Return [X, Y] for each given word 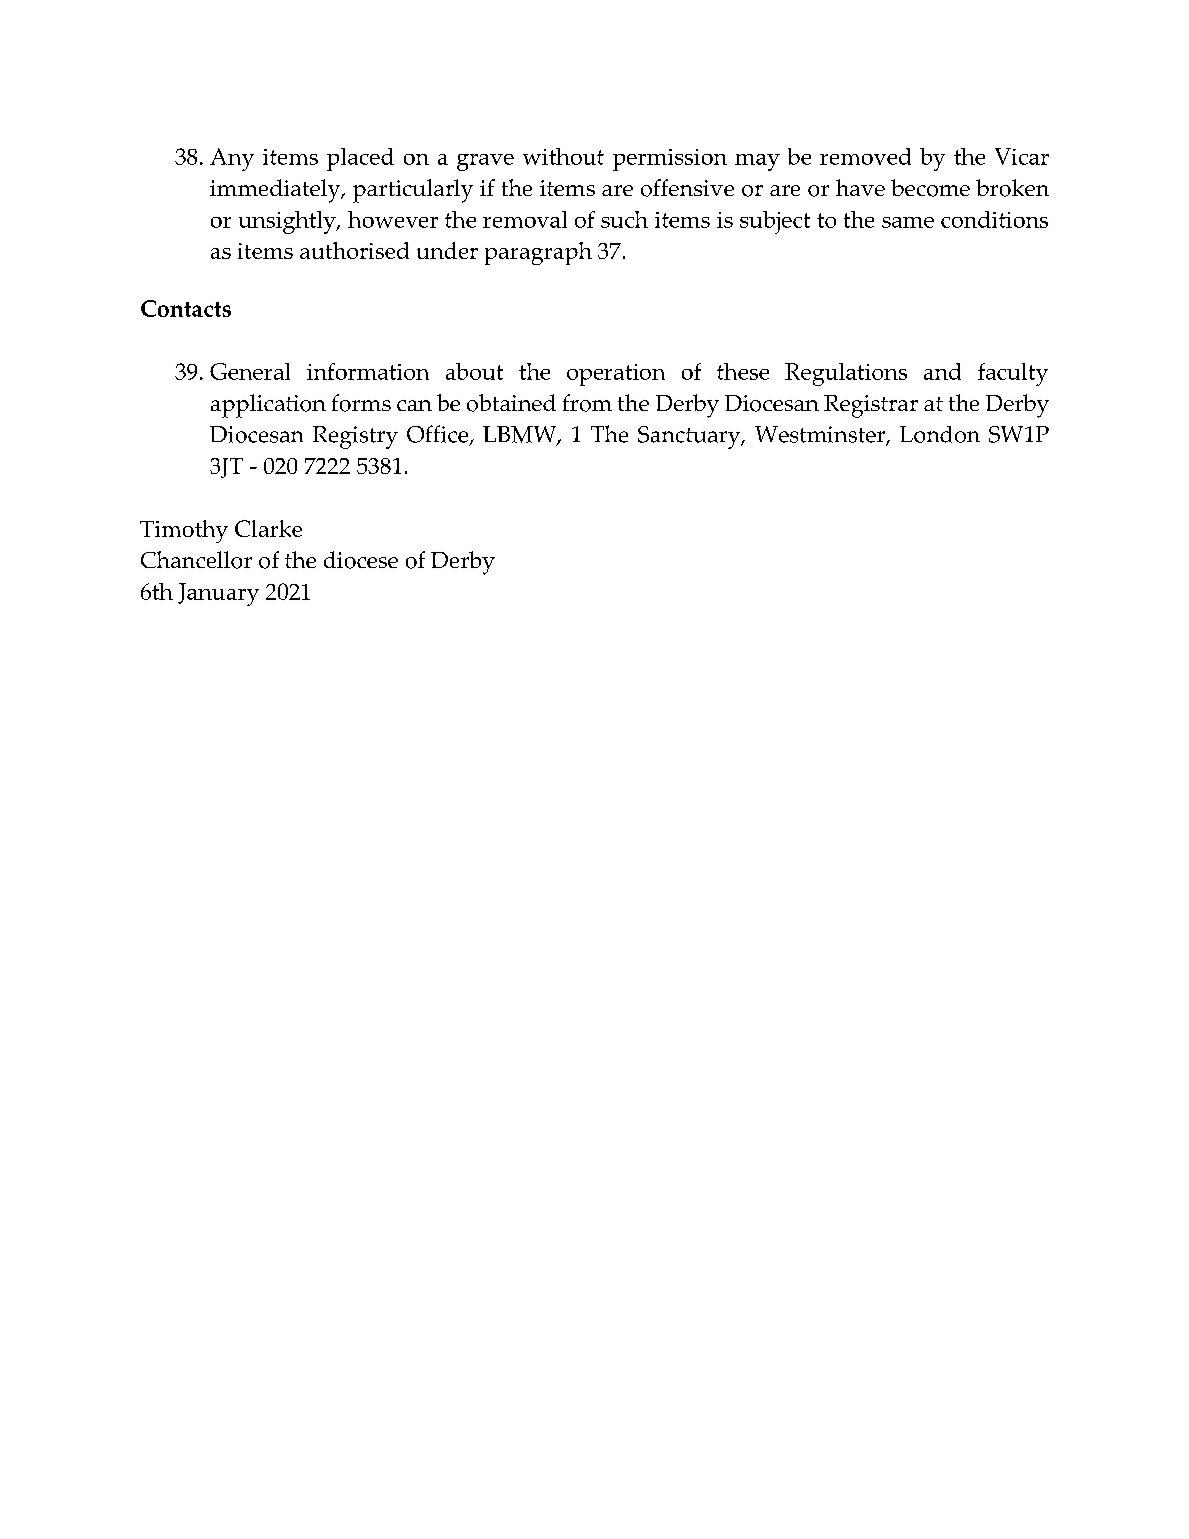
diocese [361, 560]
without [563, 156]
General [250, 371]
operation [616, 375]
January [218, 594]
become [930, 188]
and [942, 371]
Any [232, 159]
